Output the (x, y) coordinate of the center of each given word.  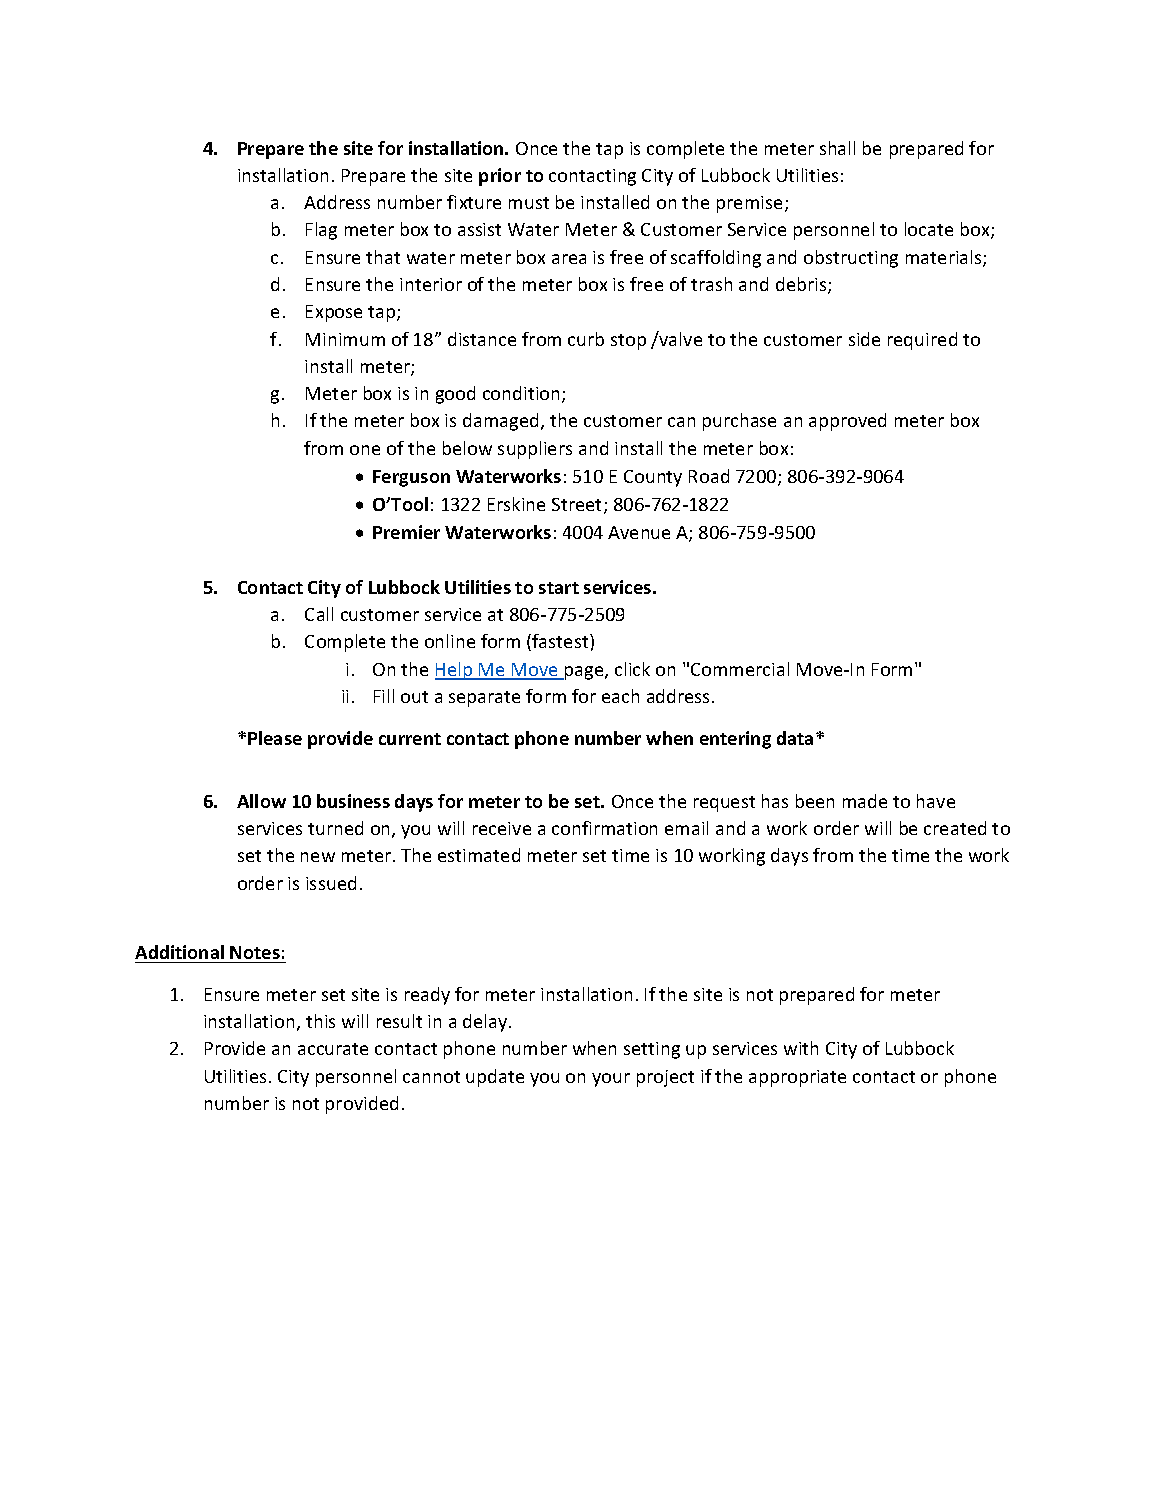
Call (319, 614)
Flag (321, 231)
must (529, 203)
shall (837, 148)
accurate (333, 1049)
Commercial (740, 669)
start (559, 588)
